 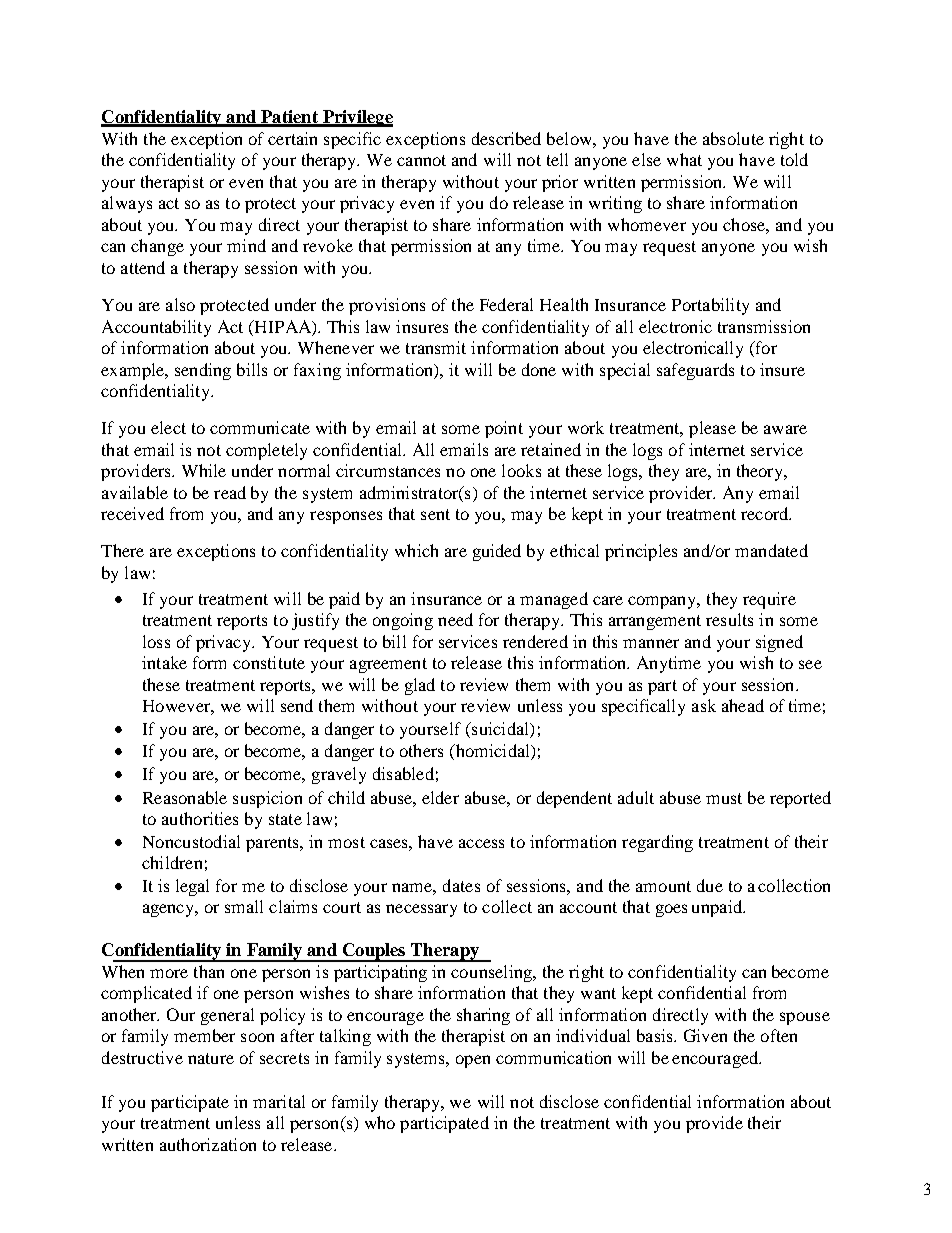 What do you see at coordinates (440, 797) in the screenshot?
I see `elder` at bounding box center [440, 797].
